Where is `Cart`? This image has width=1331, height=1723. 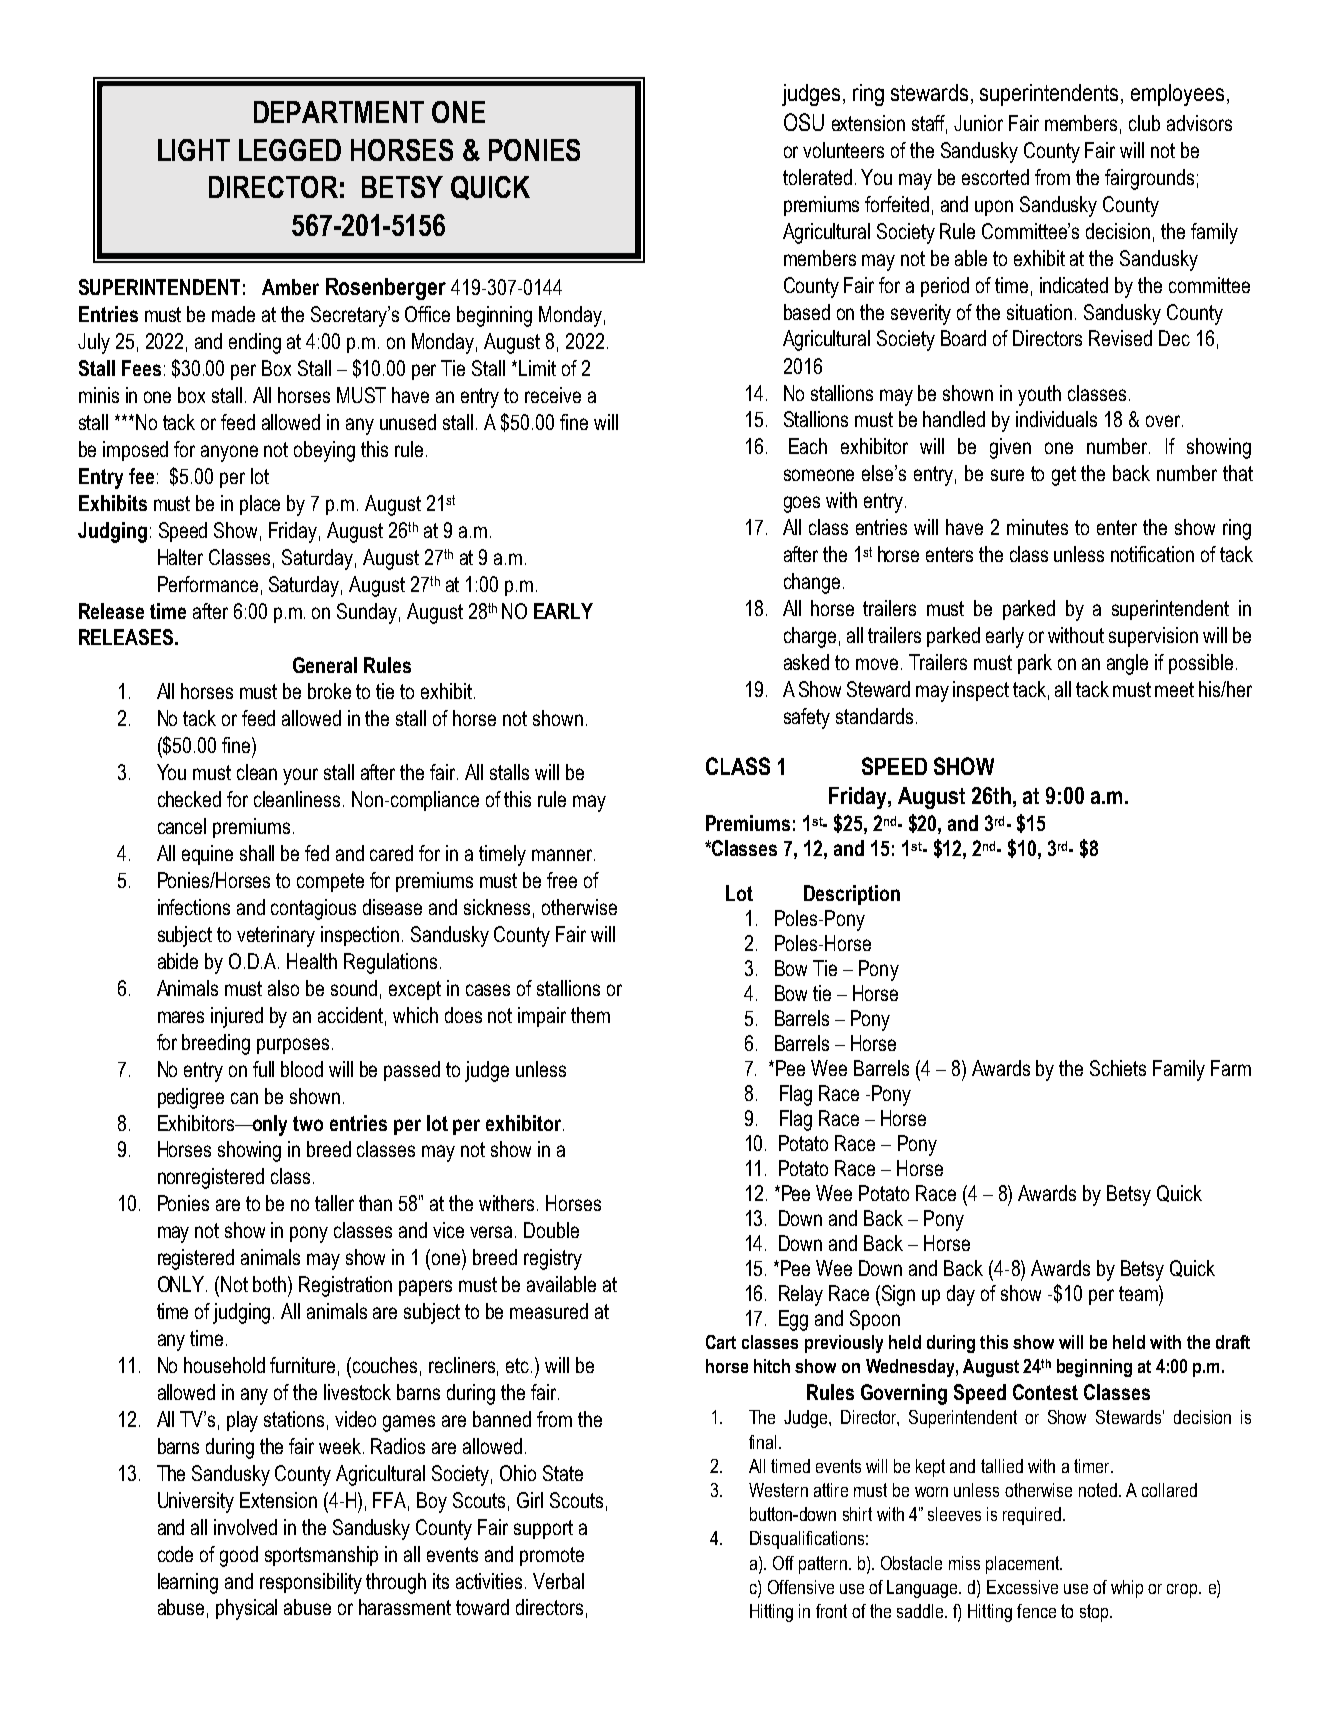
Cart is located at coordinates (721, 1342).
